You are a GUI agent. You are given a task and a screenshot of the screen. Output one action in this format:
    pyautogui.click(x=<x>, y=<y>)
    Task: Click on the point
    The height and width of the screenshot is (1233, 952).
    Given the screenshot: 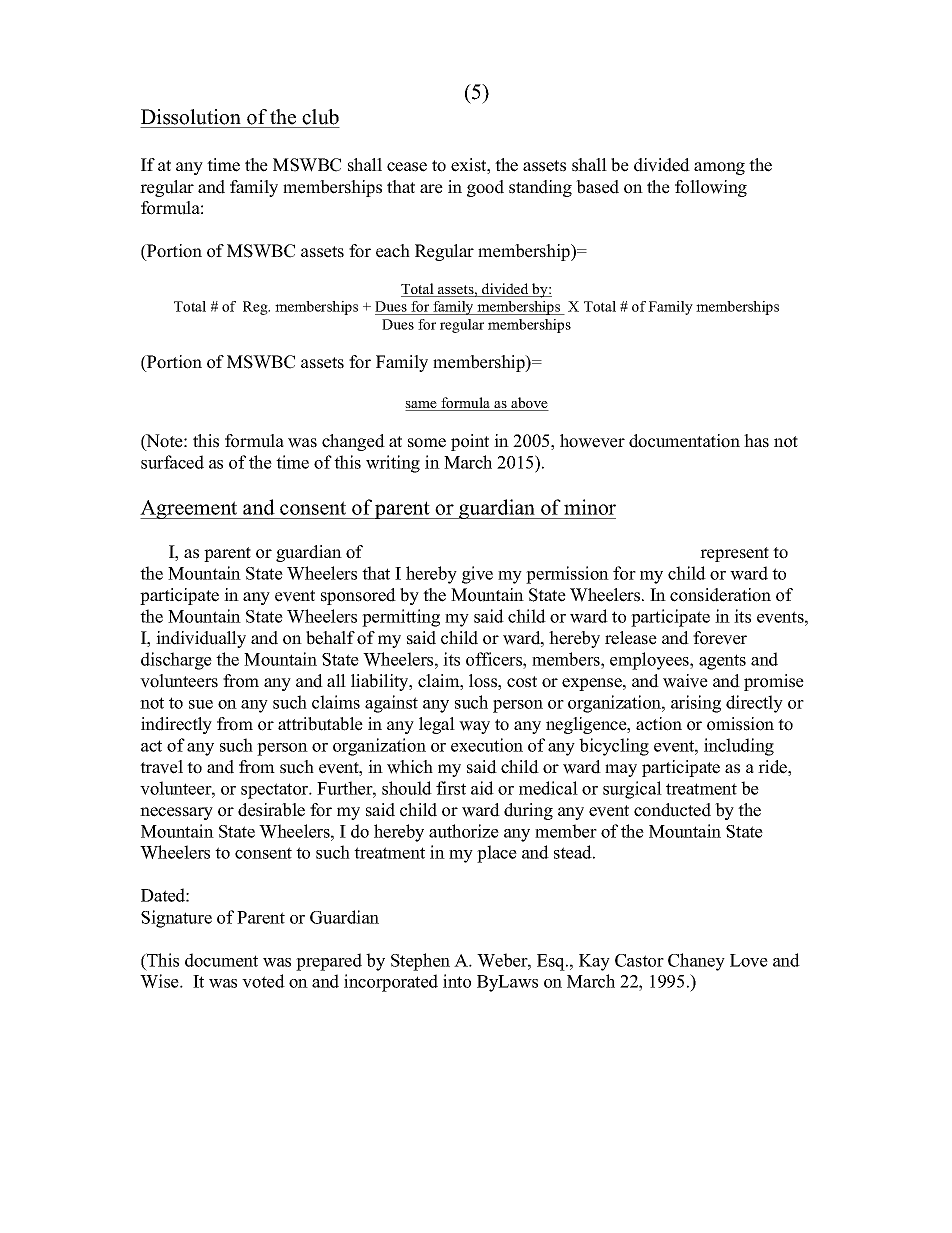 What is the action you would take?
    pyautogui.click(x=470, y=442)
